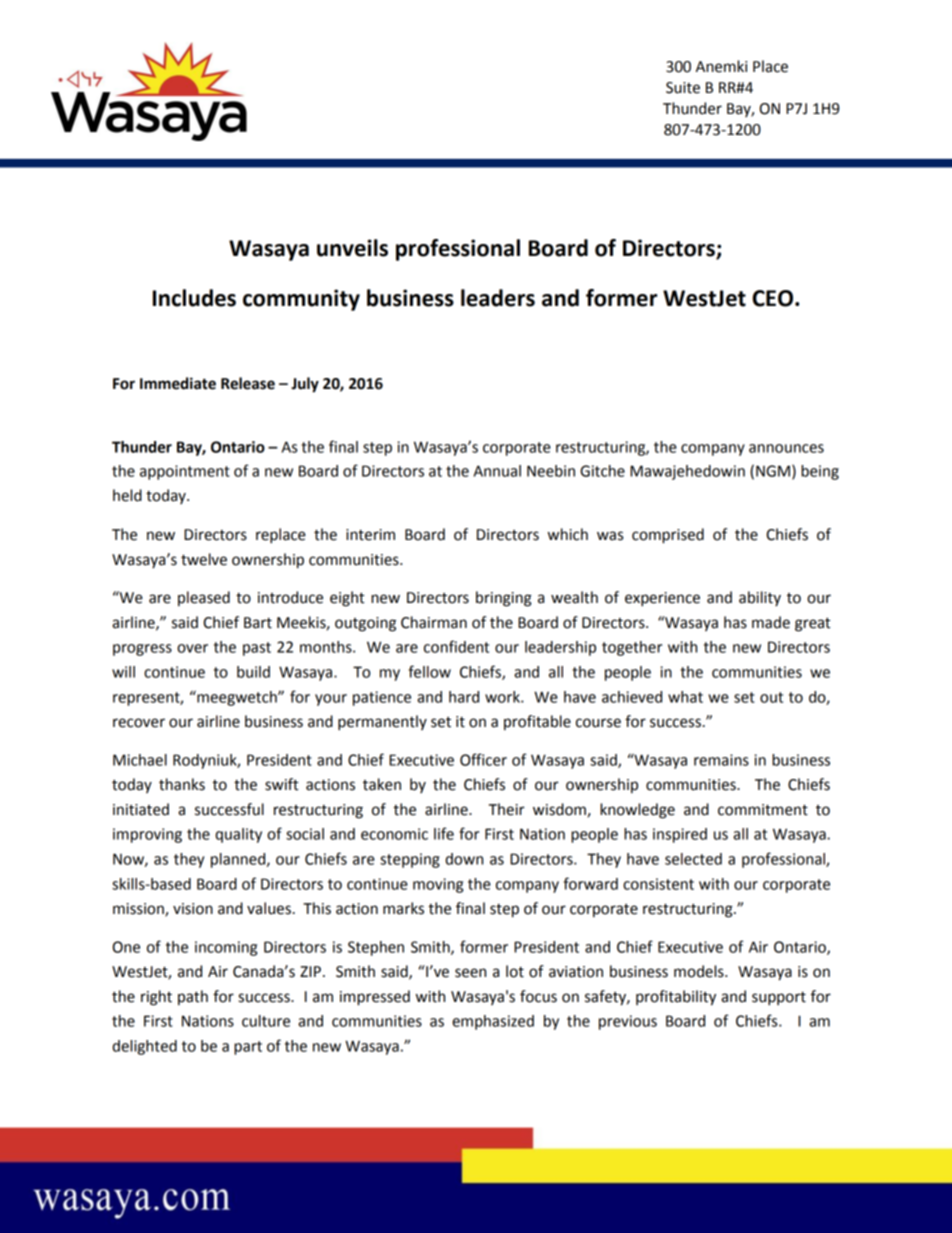 The image size is (952, 1233). Describe the element at coordinates (301, 300) in the screenshot. I see `community` at that location.
